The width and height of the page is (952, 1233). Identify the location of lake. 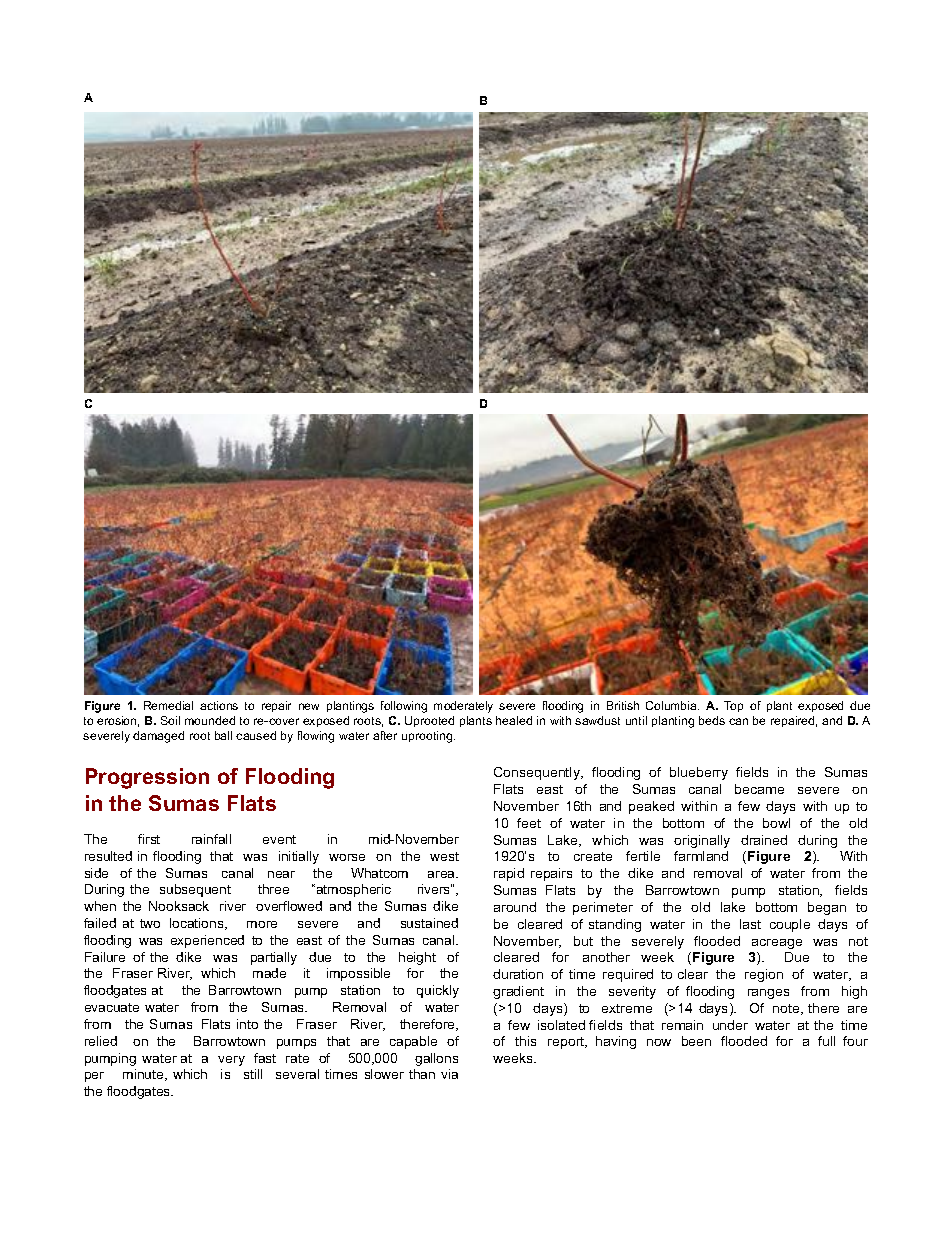
(733, 907).
